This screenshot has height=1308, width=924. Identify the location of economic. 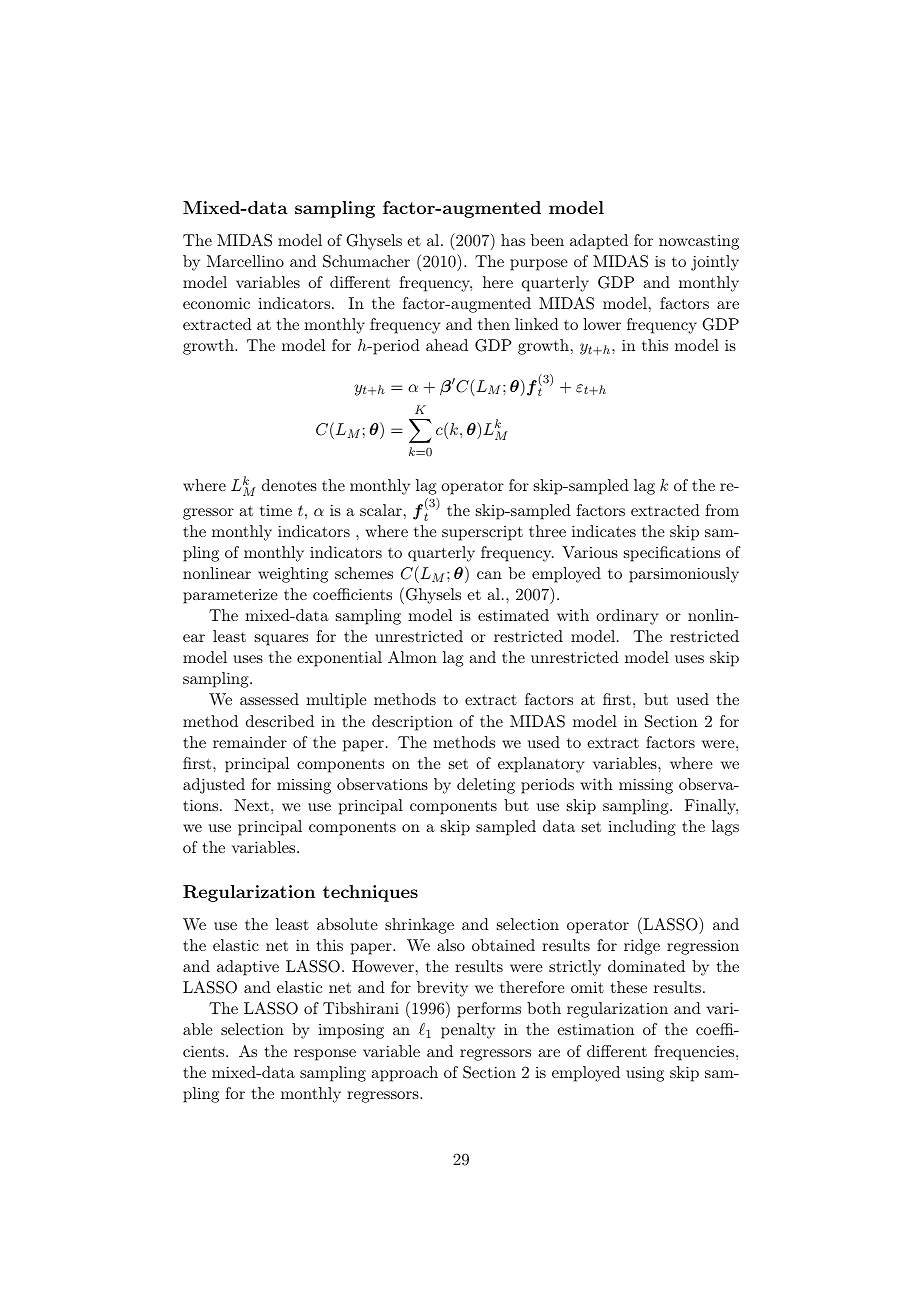
(216, 303).
